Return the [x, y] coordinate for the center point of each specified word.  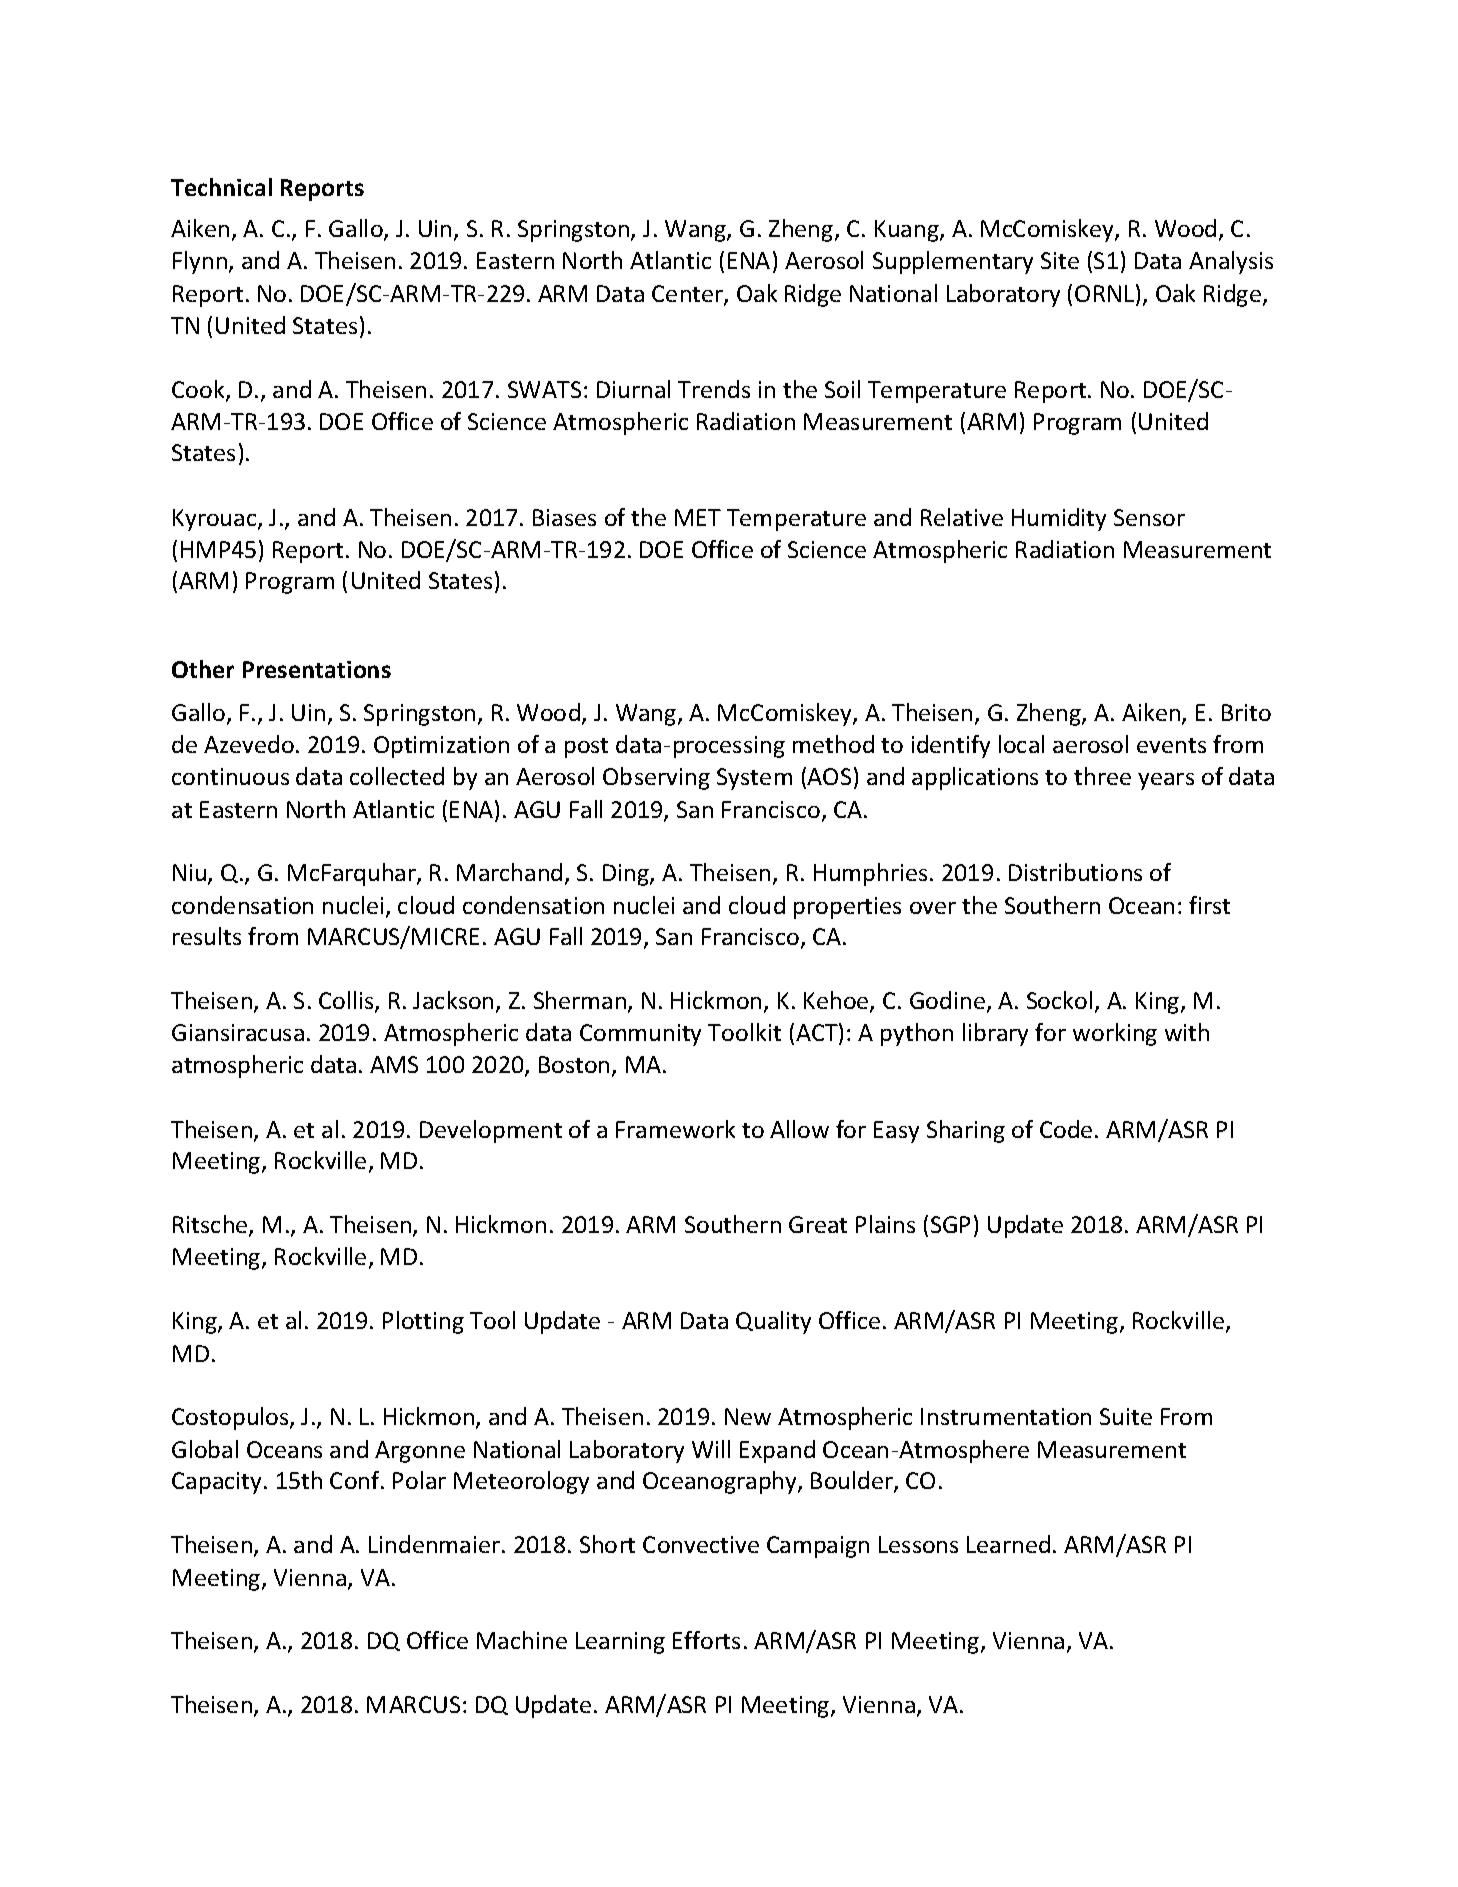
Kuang [908, 231]
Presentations [317, 669]
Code [1066, 1129]
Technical [221, 187]
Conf [356, 1480]
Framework [675, 1129]
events [1171, 745]
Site [1060, 260]
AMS [394, 1064]
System [754, 779]
